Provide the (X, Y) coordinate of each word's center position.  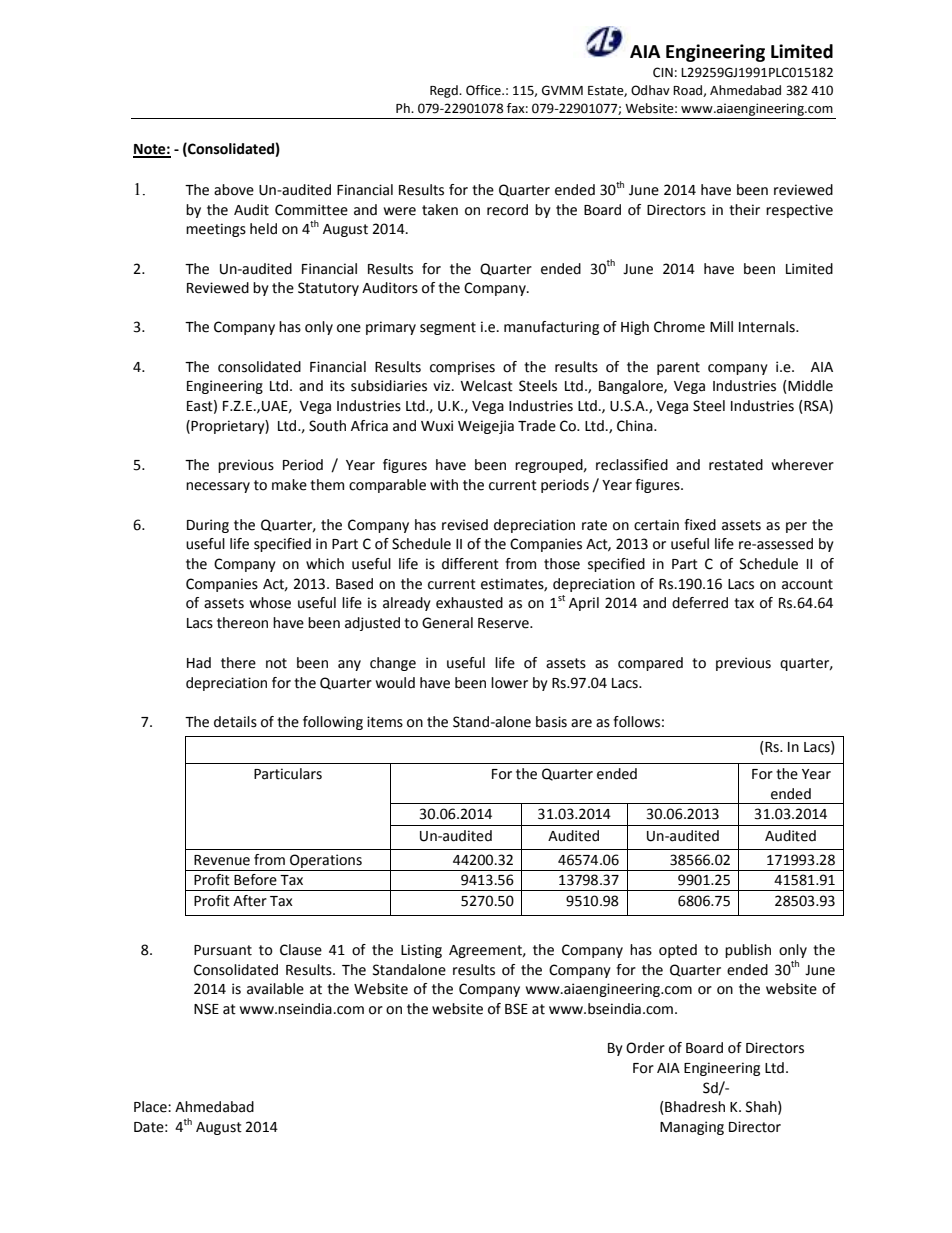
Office (484, 90)
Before (255, 880)
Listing (421, 951)
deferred (700, 603)
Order (645, 1048)
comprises (462, 368)
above (234, 190)
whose (270, 603)
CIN (663, 72)
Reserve (504, 623)
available (275, 989)
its (337, 386)
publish (748, 951)
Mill (721, 326)
